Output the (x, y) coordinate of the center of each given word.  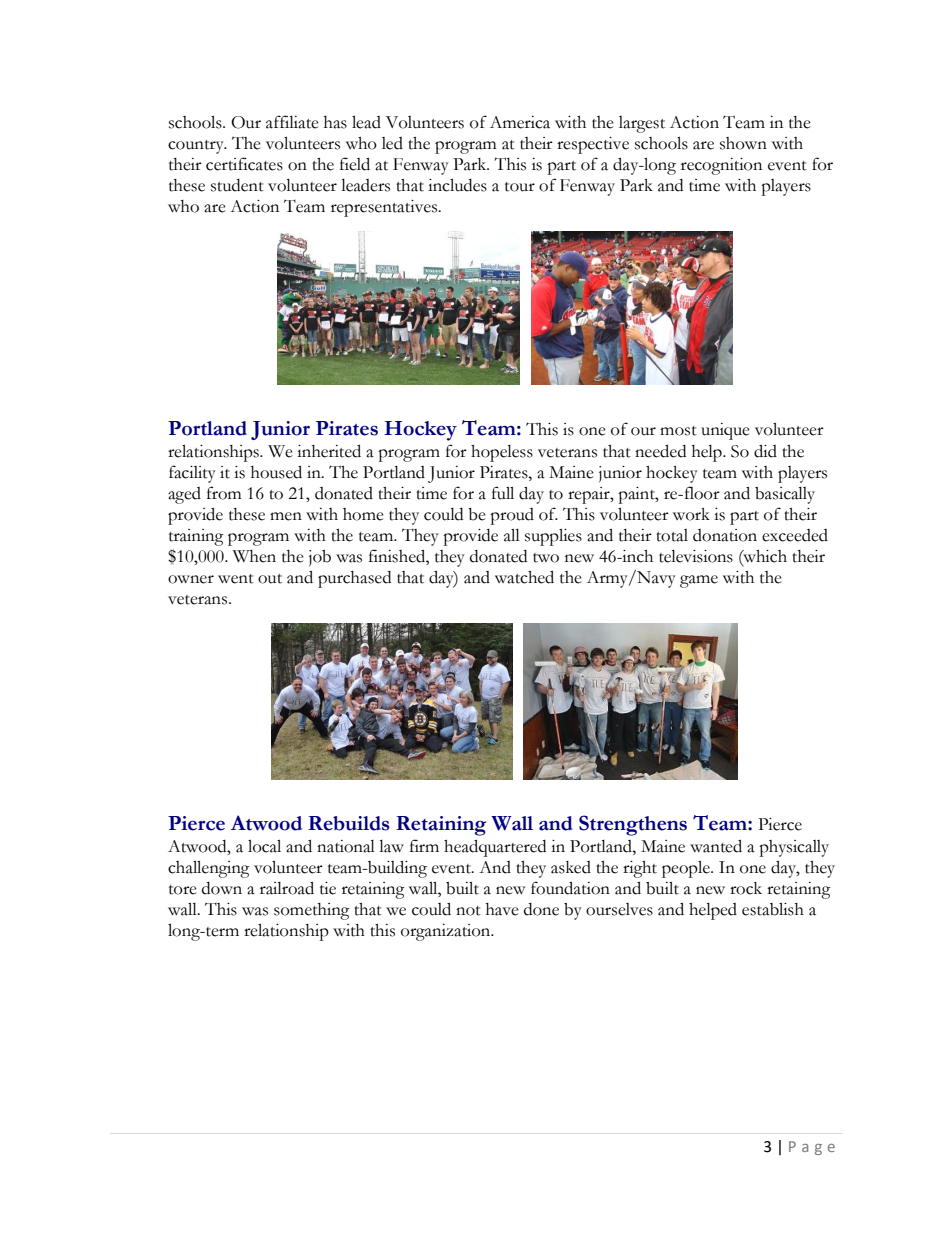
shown (743, 143)
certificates (244, 164)
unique (725, 431)
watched (524, 577)
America (520, 122)
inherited (329, 451)
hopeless (502, 453)
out (270, 579)
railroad (287, 888)
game (699, 581)
